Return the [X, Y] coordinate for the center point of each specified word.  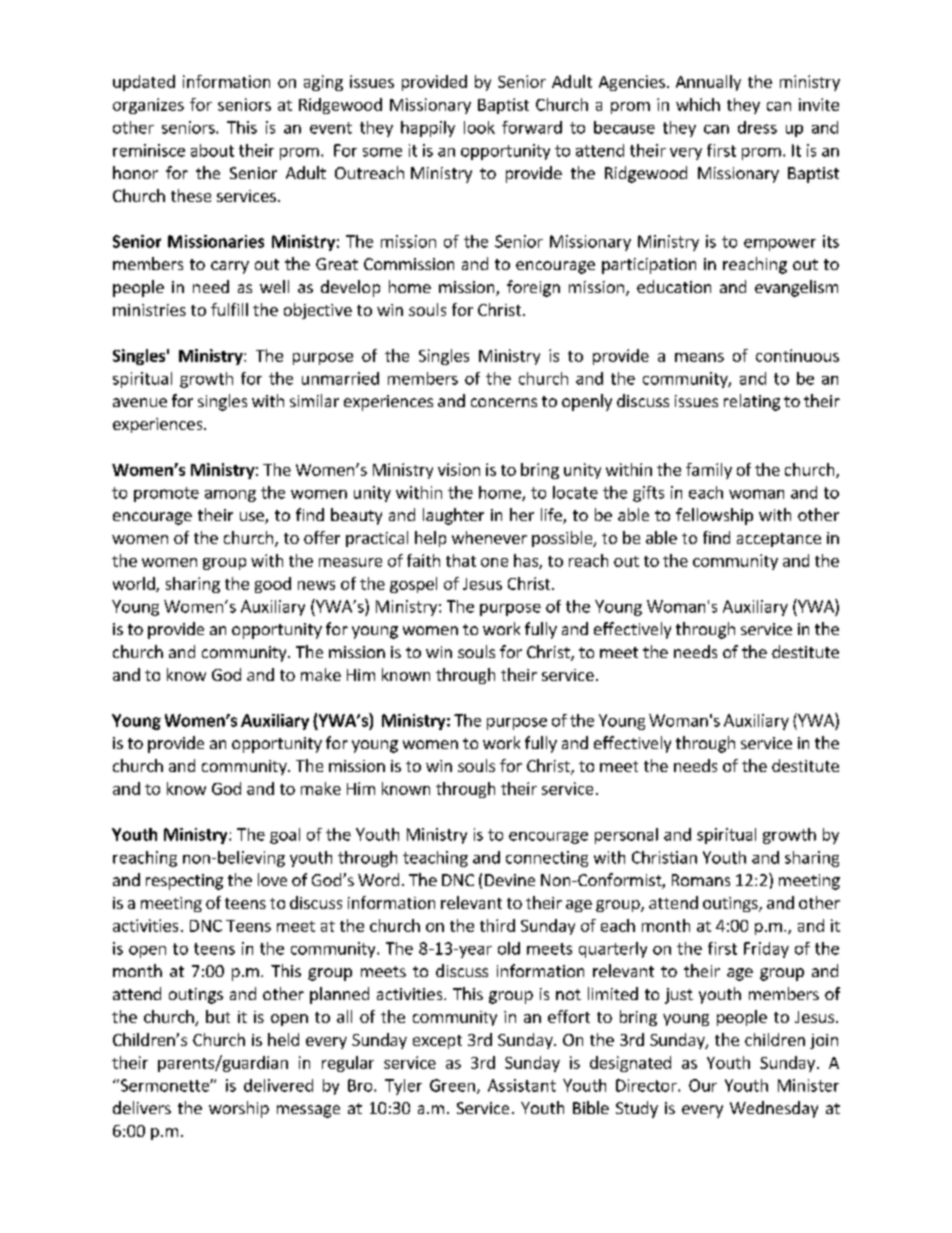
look [479, 127]
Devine [510, 880]
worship [239, 1109]
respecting [184, 882]
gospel [413, 585]
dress [757, 127]
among [230, 496]
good [273, 585]
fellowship [714, 516]
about [212, 150]
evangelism [796, 288]
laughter [453, 516]
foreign [533, 288]
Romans [701, 880]
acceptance [779, 540]
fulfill [229, 309]
